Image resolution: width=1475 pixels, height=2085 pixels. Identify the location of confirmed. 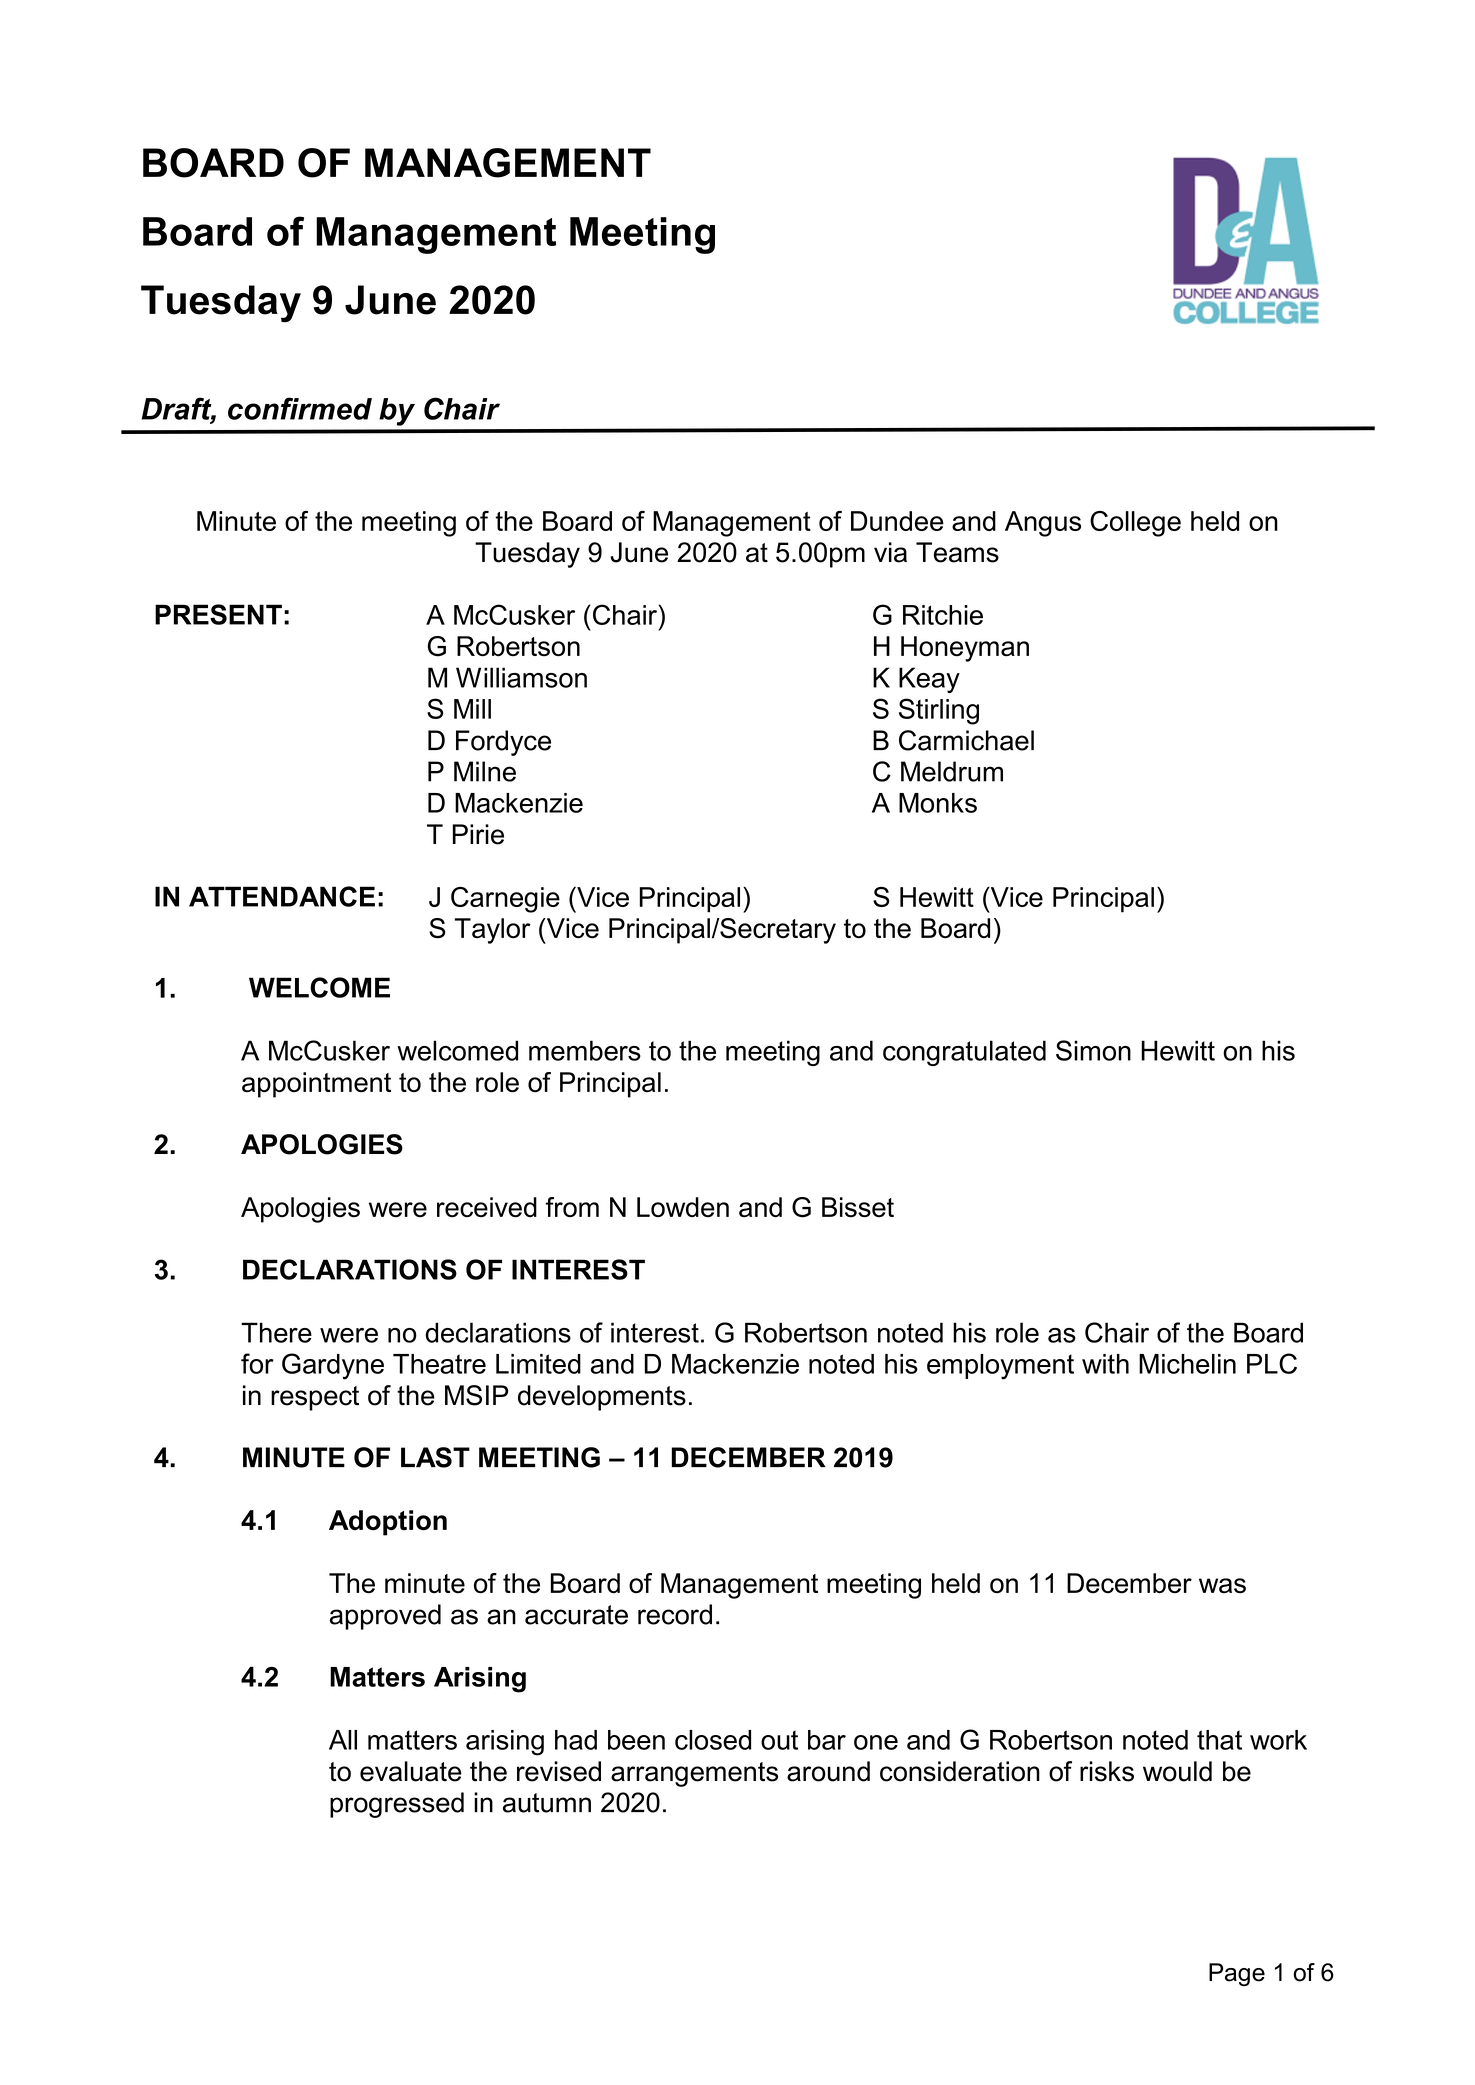
(300, 408).
